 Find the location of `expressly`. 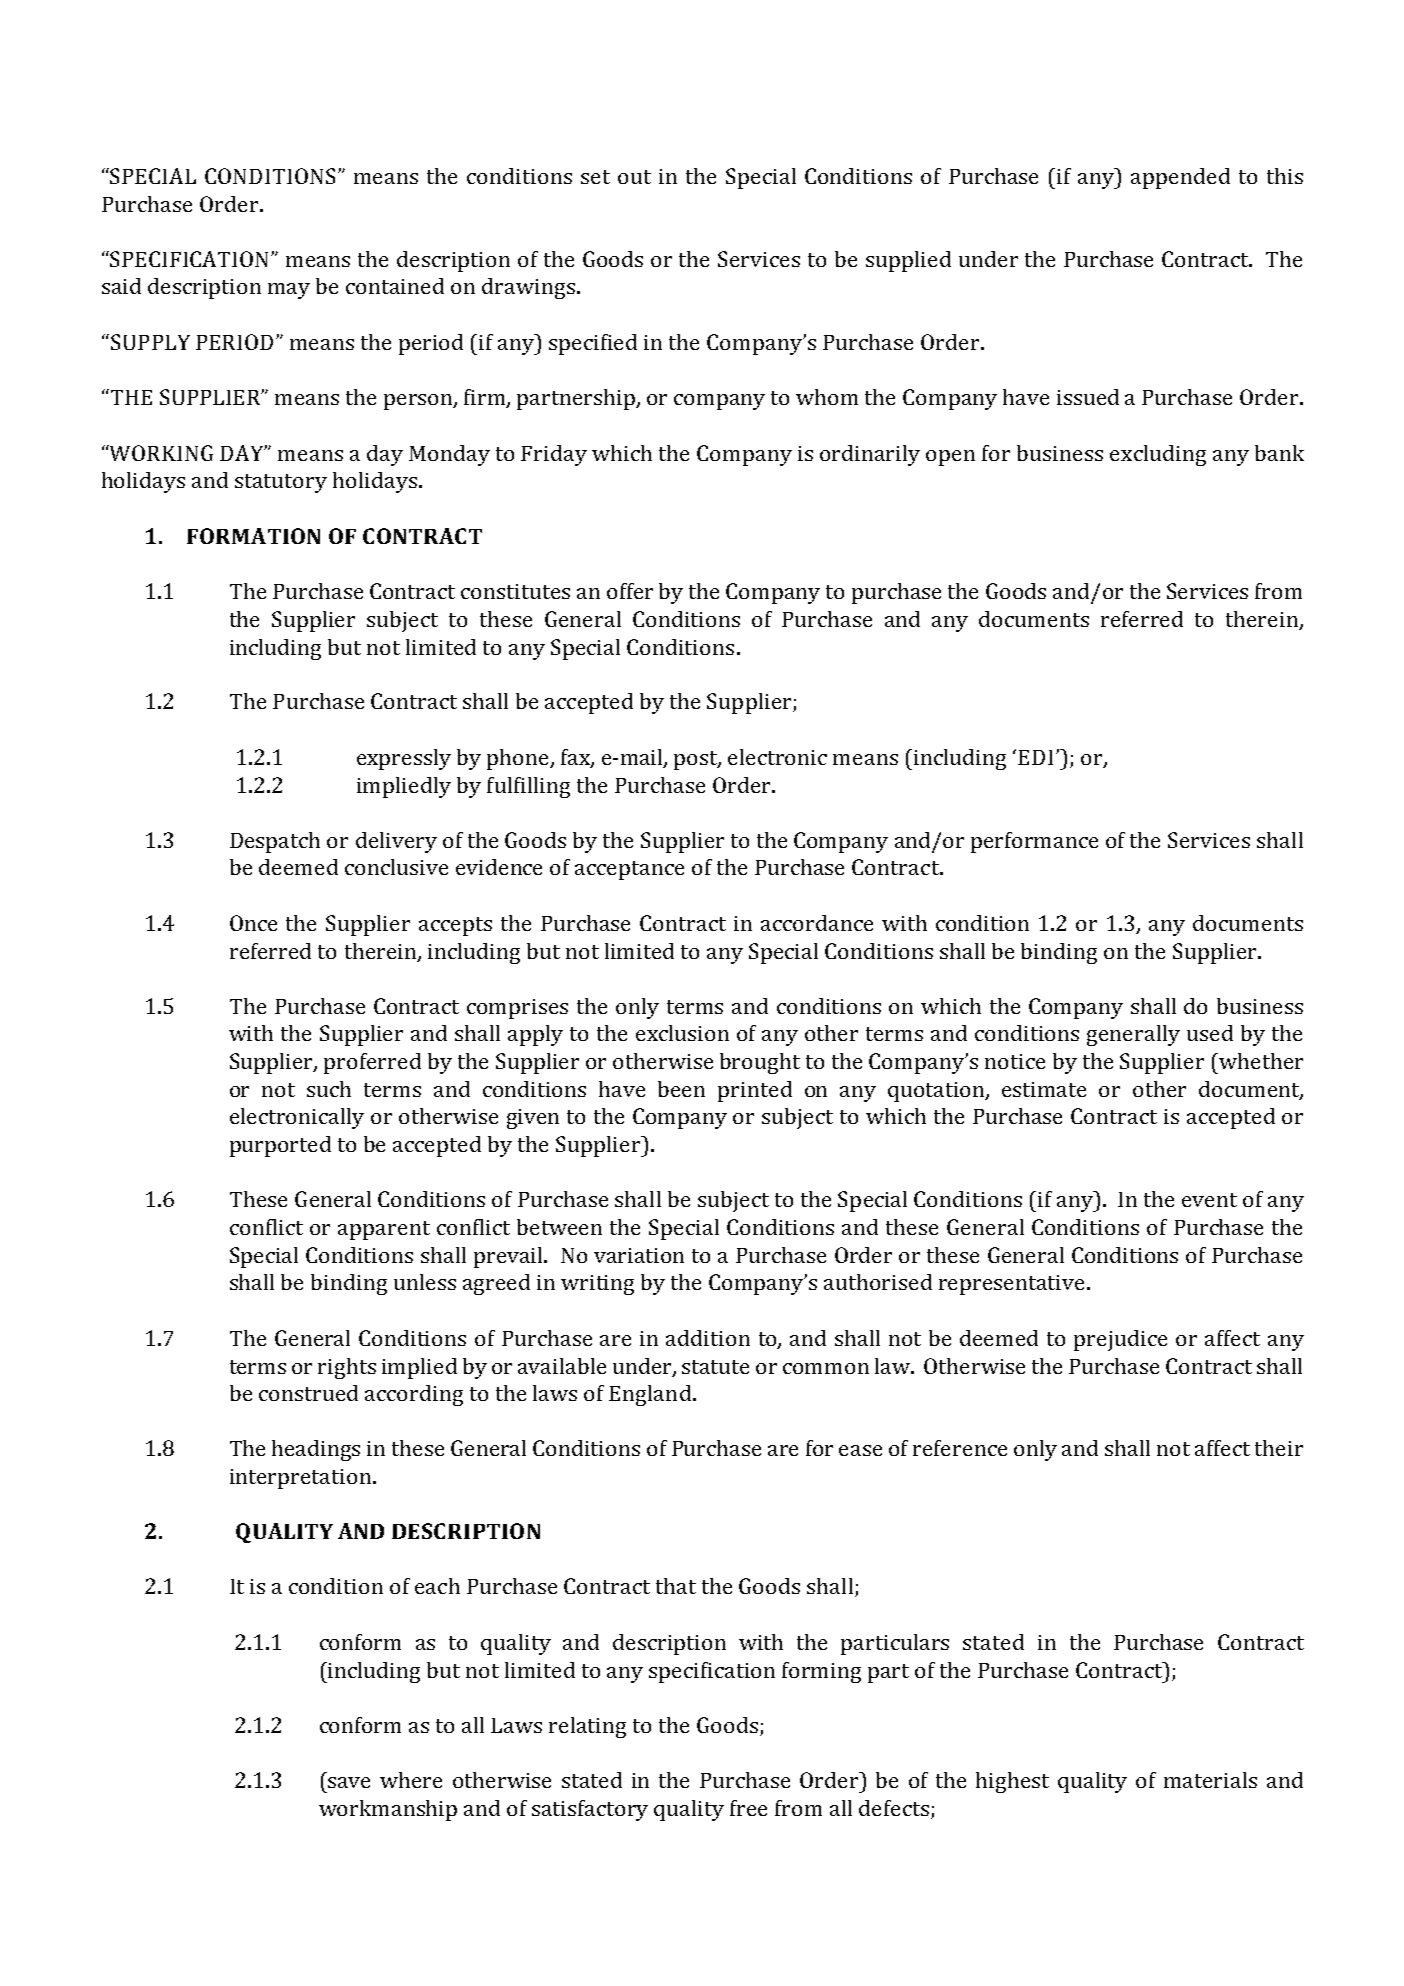

expressly is located at coordinates (404, 759).
